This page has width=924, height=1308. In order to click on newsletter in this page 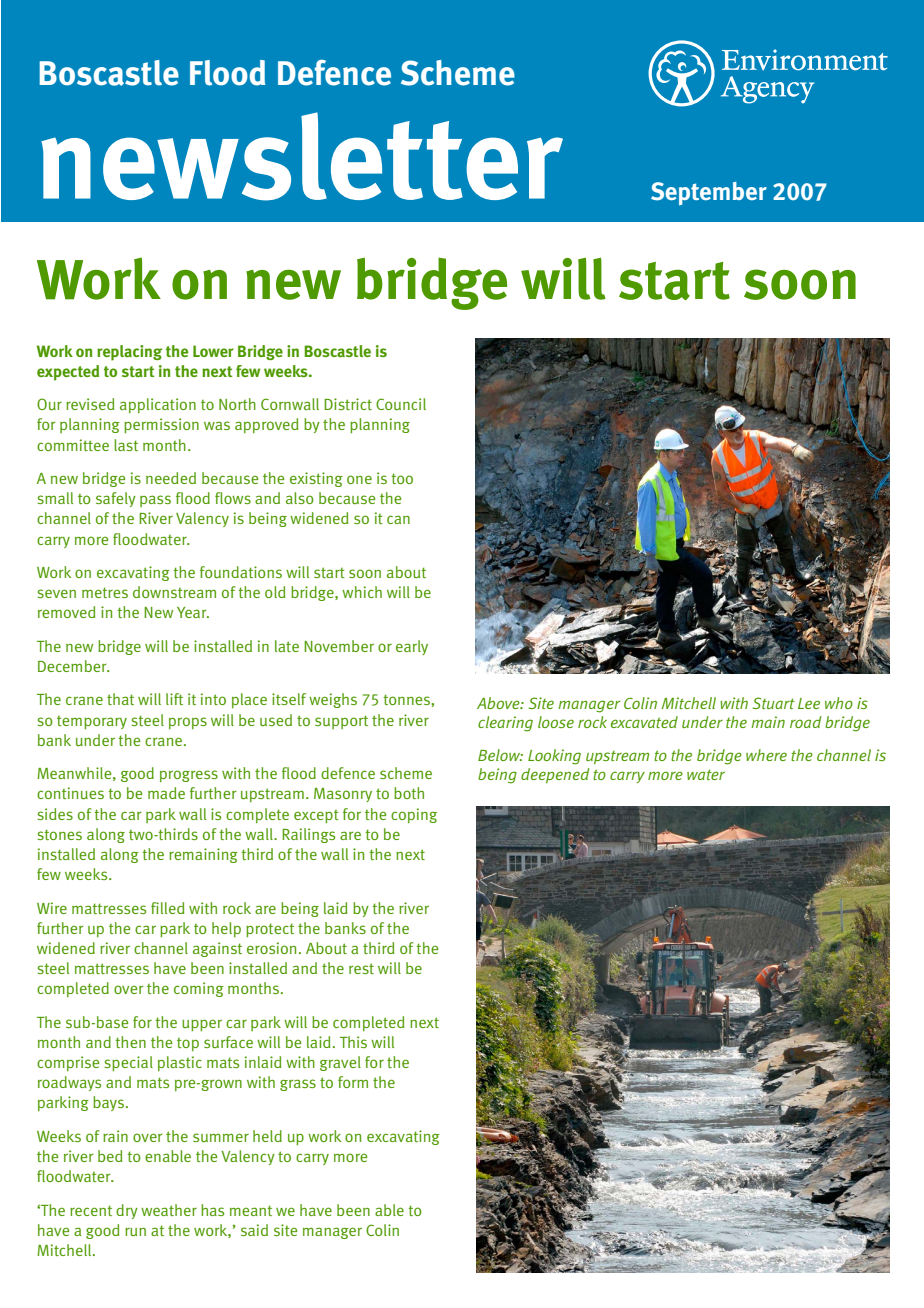, I will do `click(302, 156)`.
